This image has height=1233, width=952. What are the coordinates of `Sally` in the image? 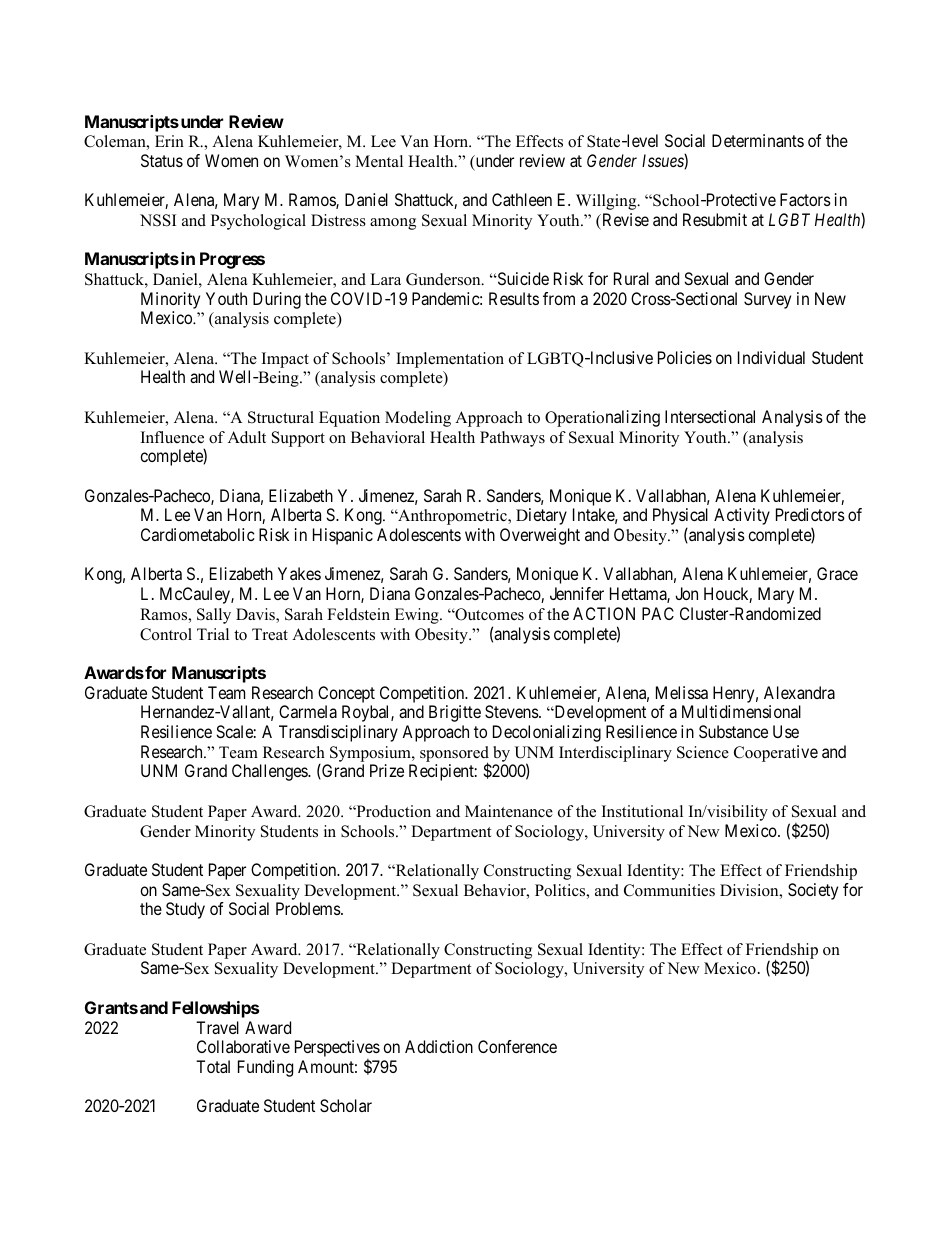 It's located at (214, 616).
